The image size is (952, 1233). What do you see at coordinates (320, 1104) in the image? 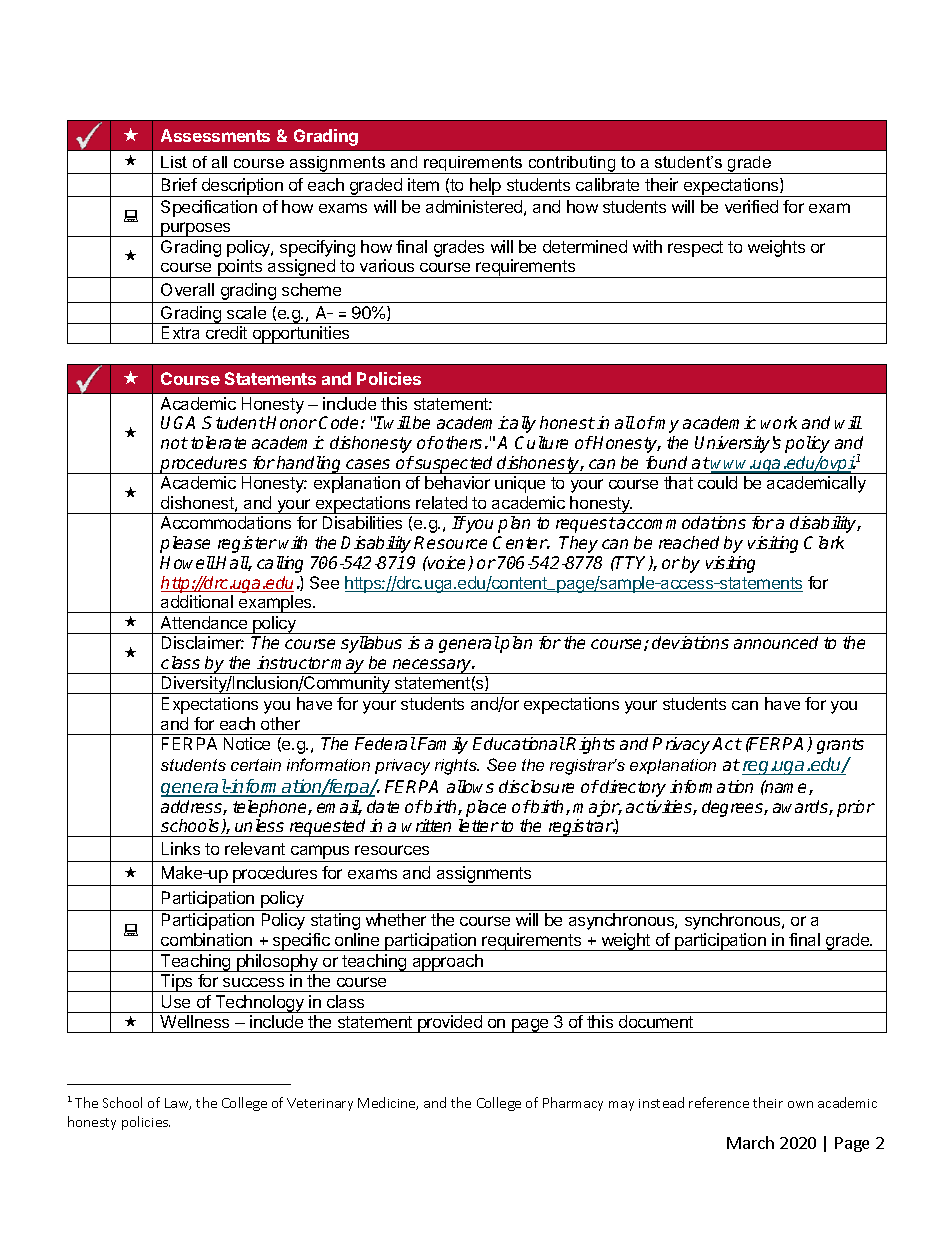
I see `Veterinary` at bounding box center [320, 1104].
